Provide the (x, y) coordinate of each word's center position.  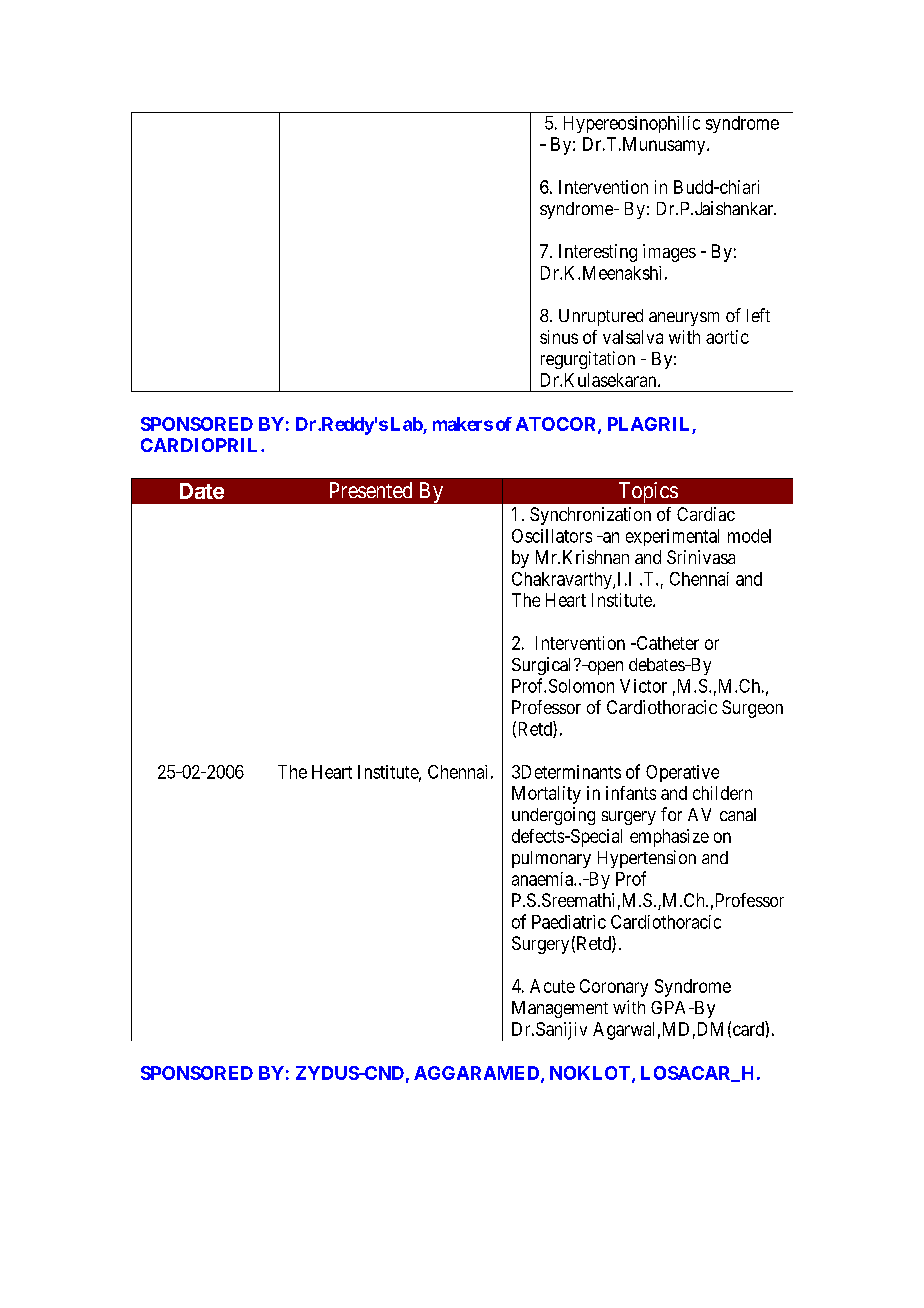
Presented (371, 490)
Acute (552, 986)
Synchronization (590, 516)
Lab (407, 424)
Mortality (546, 795)
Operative (682, 773)
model (749, 536)
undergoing (553, 816)
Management (560, 1009)
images (669, 253)
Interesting (598, 253)
